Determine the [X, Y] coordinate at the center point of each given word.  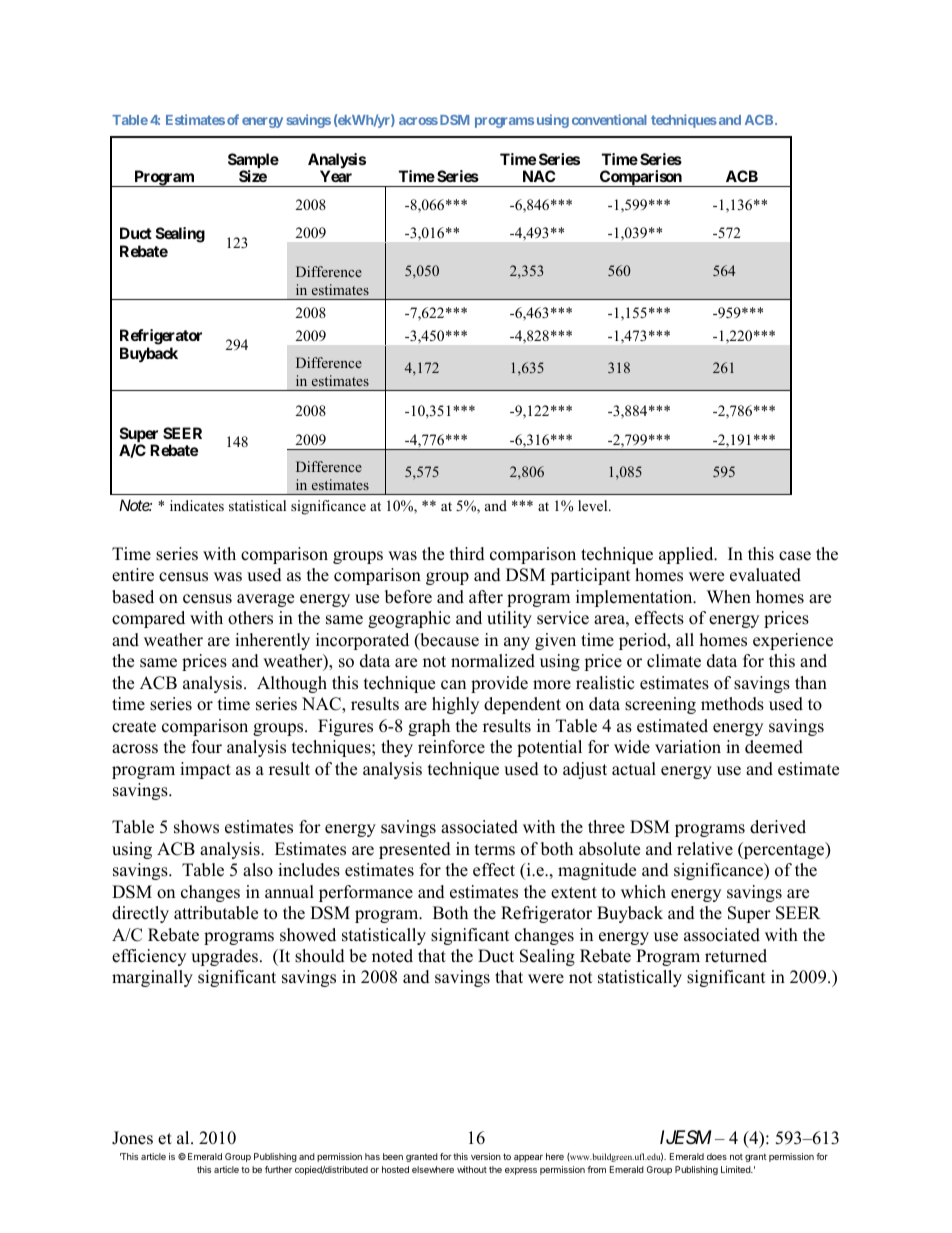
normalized [493, 661]
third [467, 554]
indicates [197, 505]
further [278, 1169]
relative [705, 849]
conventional [609, 119]
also [258, 870]
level [594, 505]
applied [687, 555]
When [729, 597]
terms [495, 850]
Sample [253, 162]
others [250, 618]
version [486, 1156]
